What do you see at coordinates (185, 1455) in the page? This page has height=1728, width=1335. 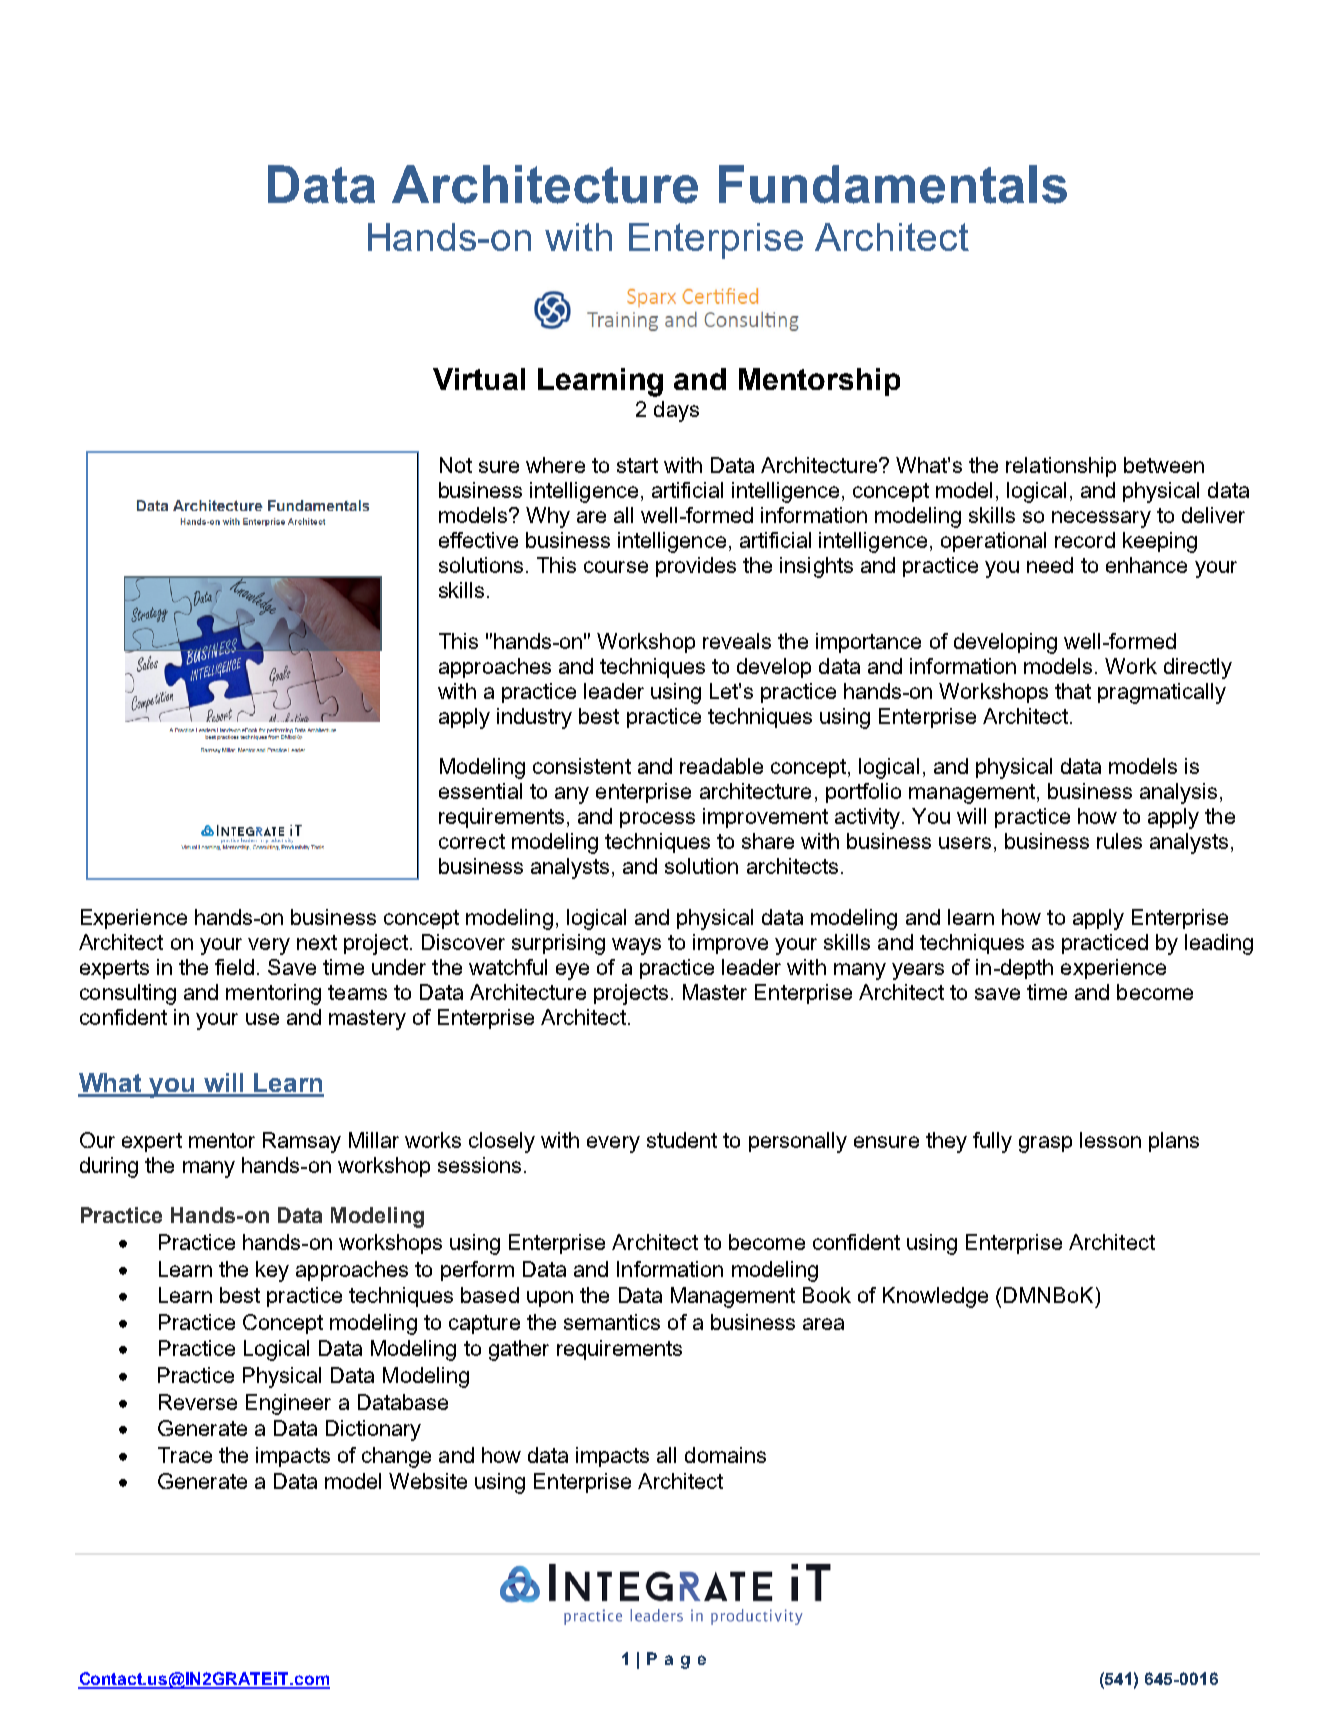 I see `Trace` at bounding box center [185, 1455].
